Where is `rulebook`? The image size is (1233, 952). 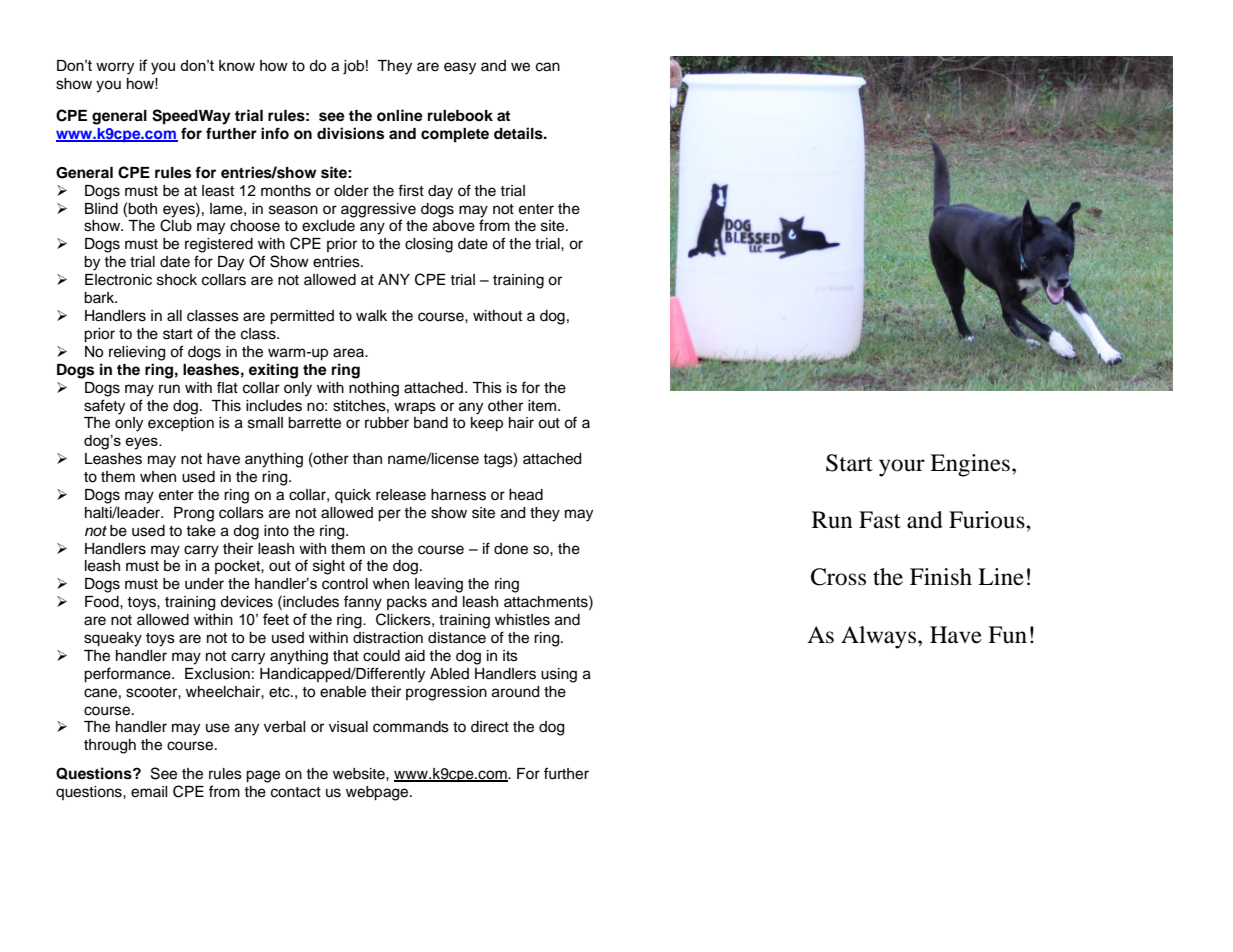 rulebook is located at coordinates (460, 116).
